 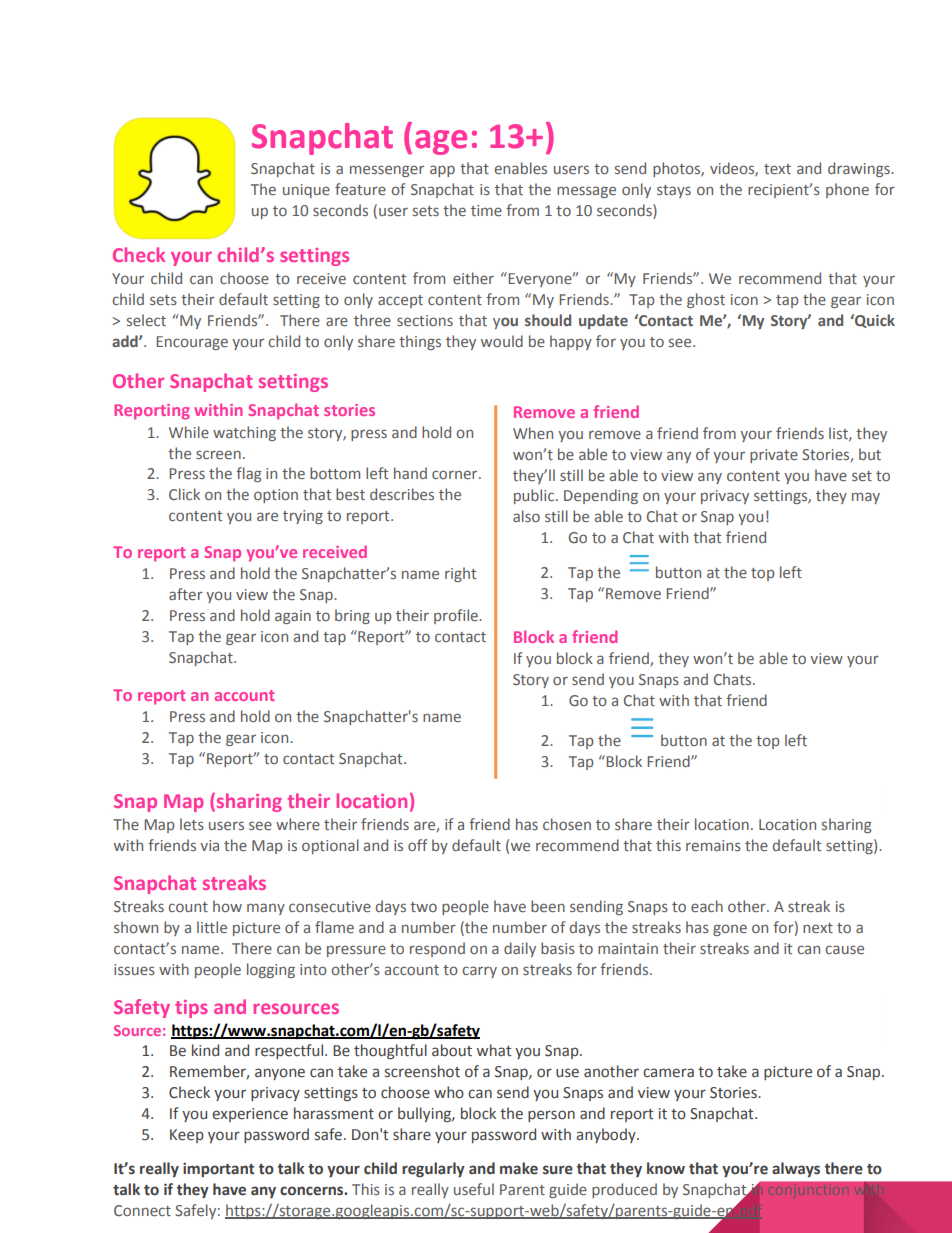 What do you see at coordinates (218, 1169) in the screenshot?
I see `important` at bounding box center [218, 1169].
